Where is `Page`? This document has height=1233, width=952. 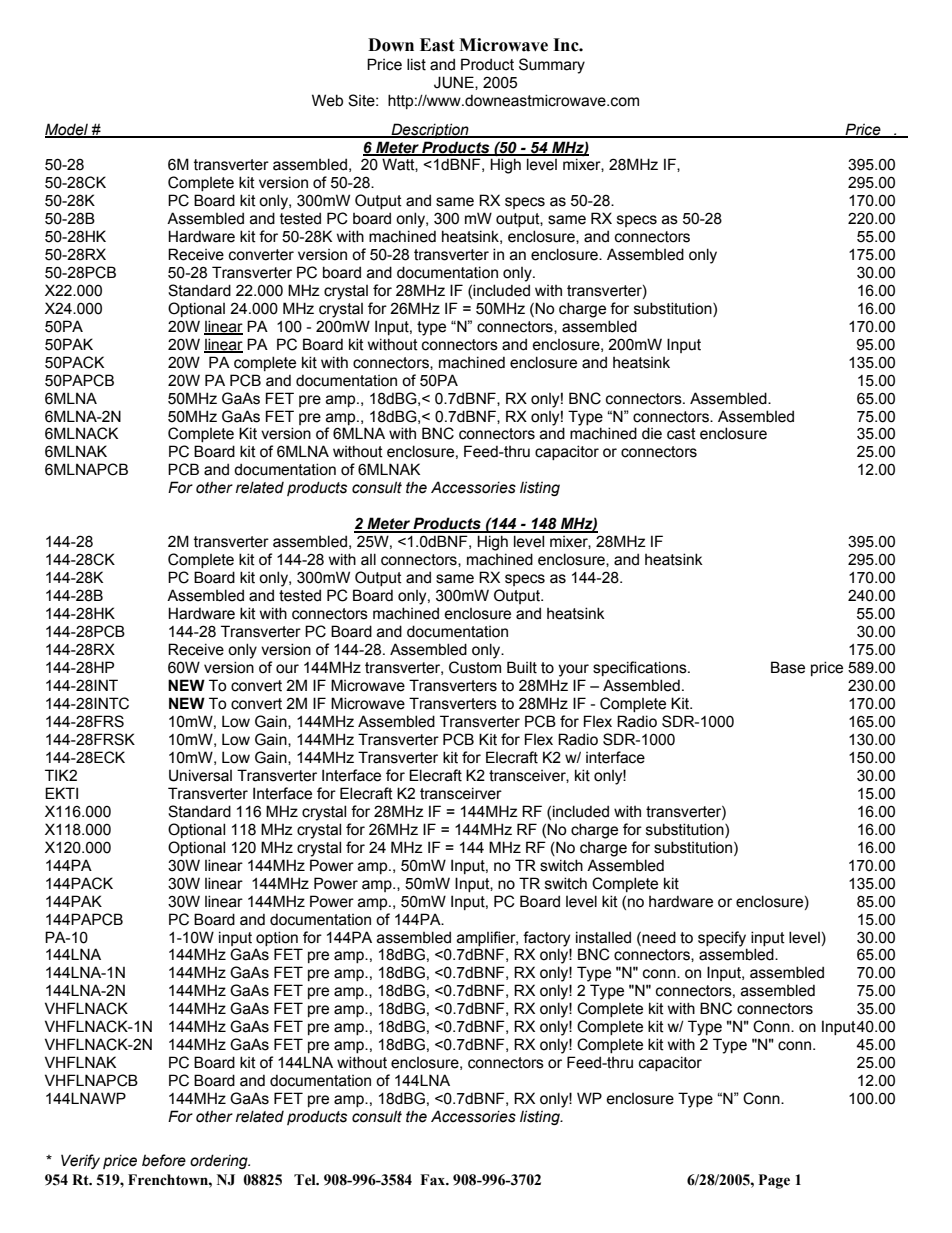 Page is located at coordinates (774, 1181).
